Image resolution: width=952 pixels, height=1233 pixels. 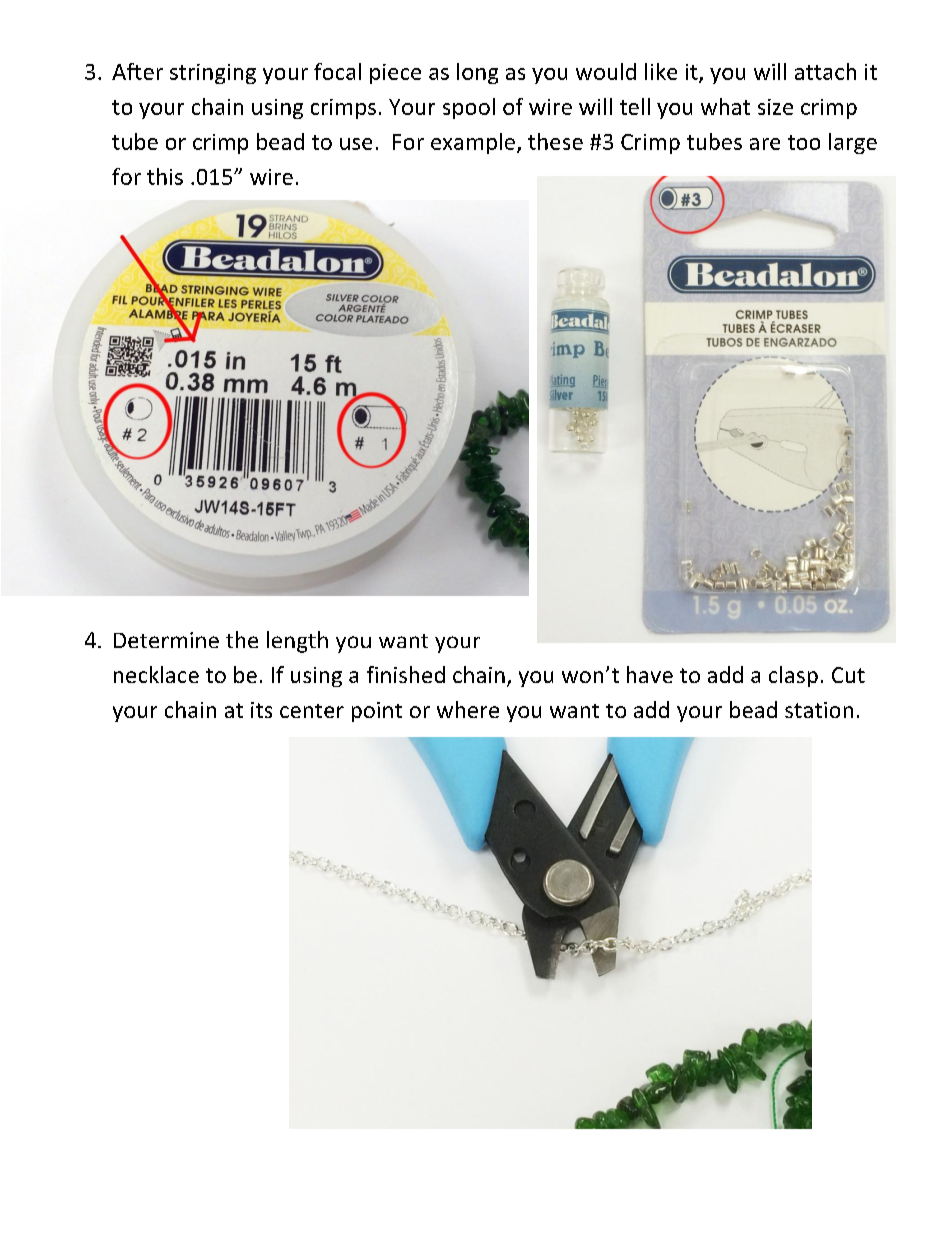 What do you see at coordinates (261, 710) in the screenshot?
I see `its` at bounding box center [261, 710].
